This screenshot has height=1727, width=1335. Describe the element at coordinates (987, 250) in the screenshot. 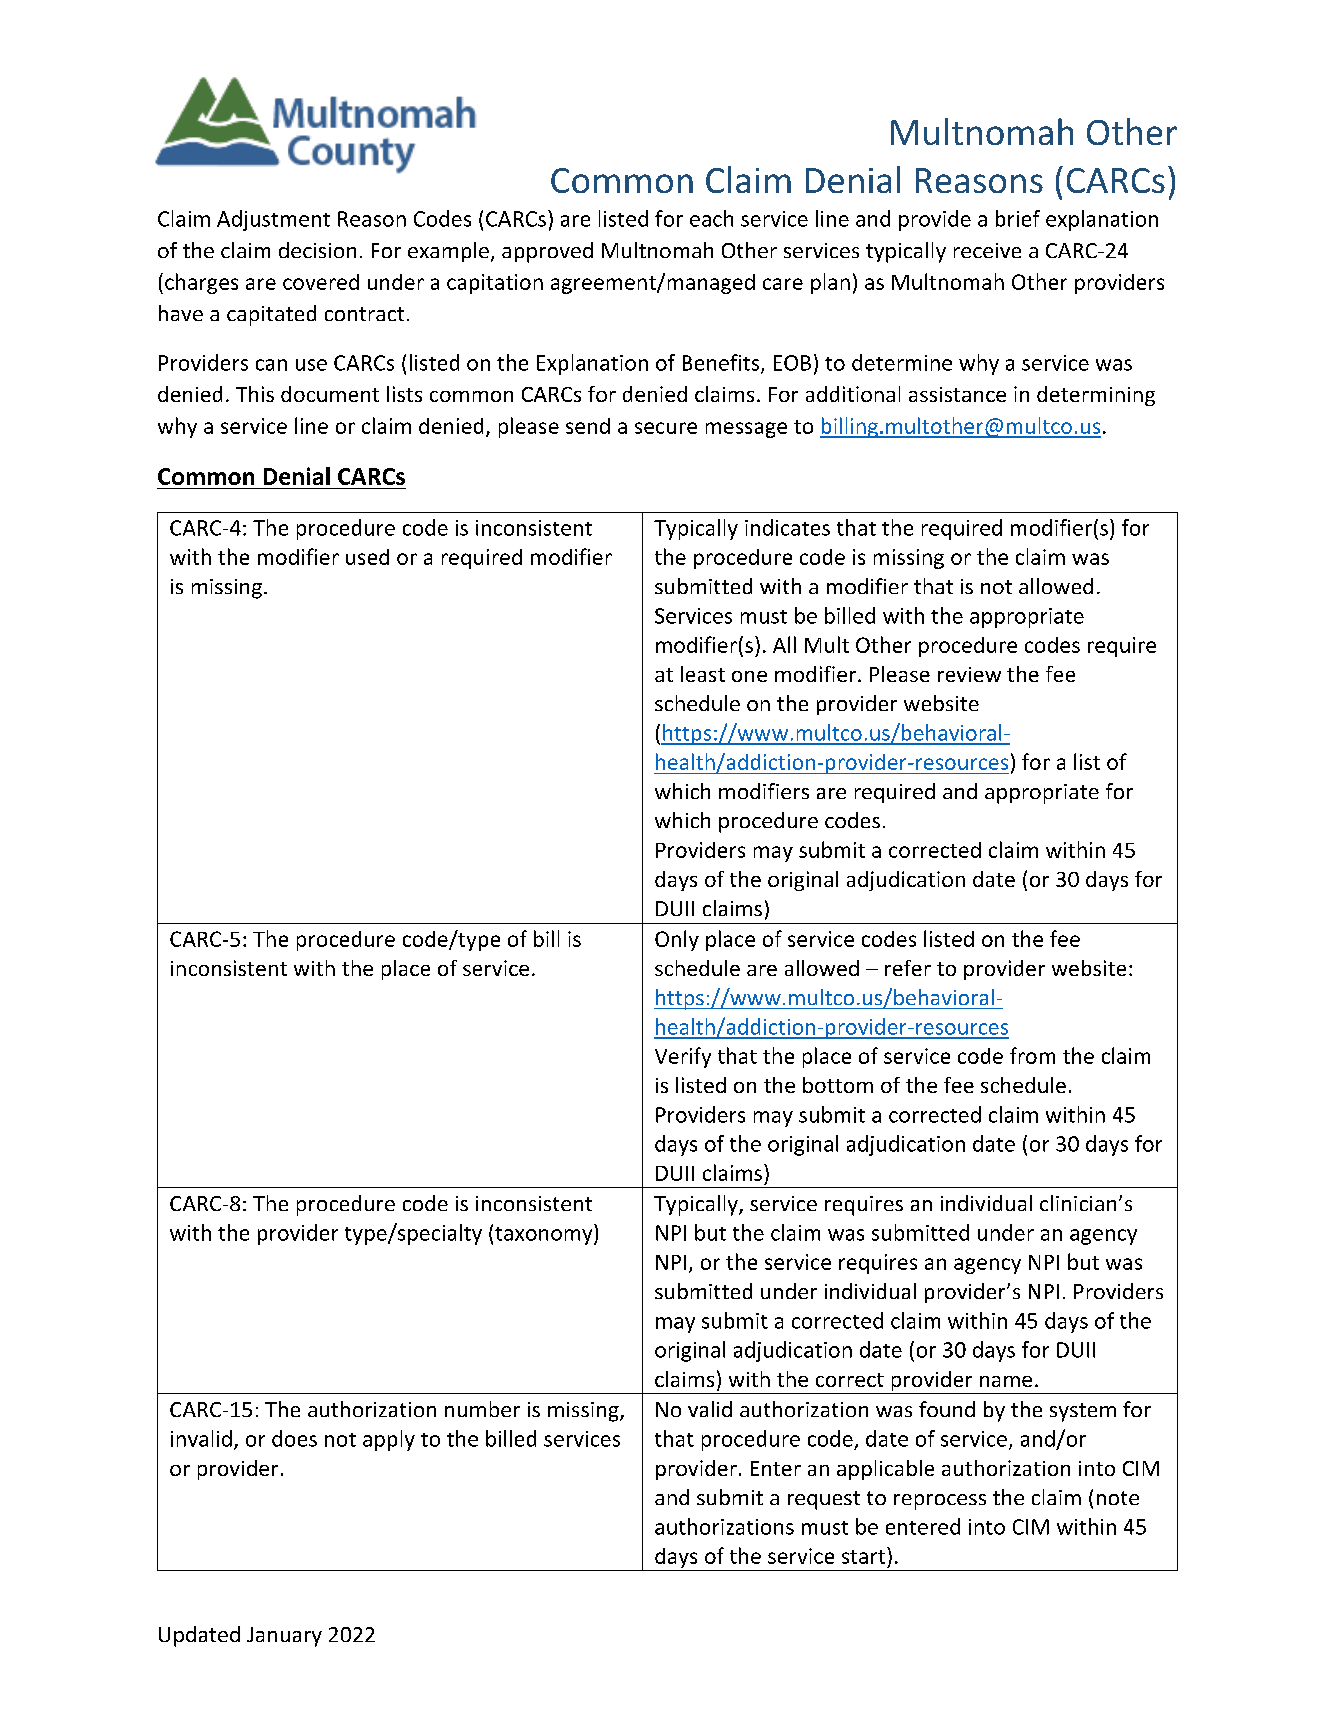

I see `receive` at that location.
